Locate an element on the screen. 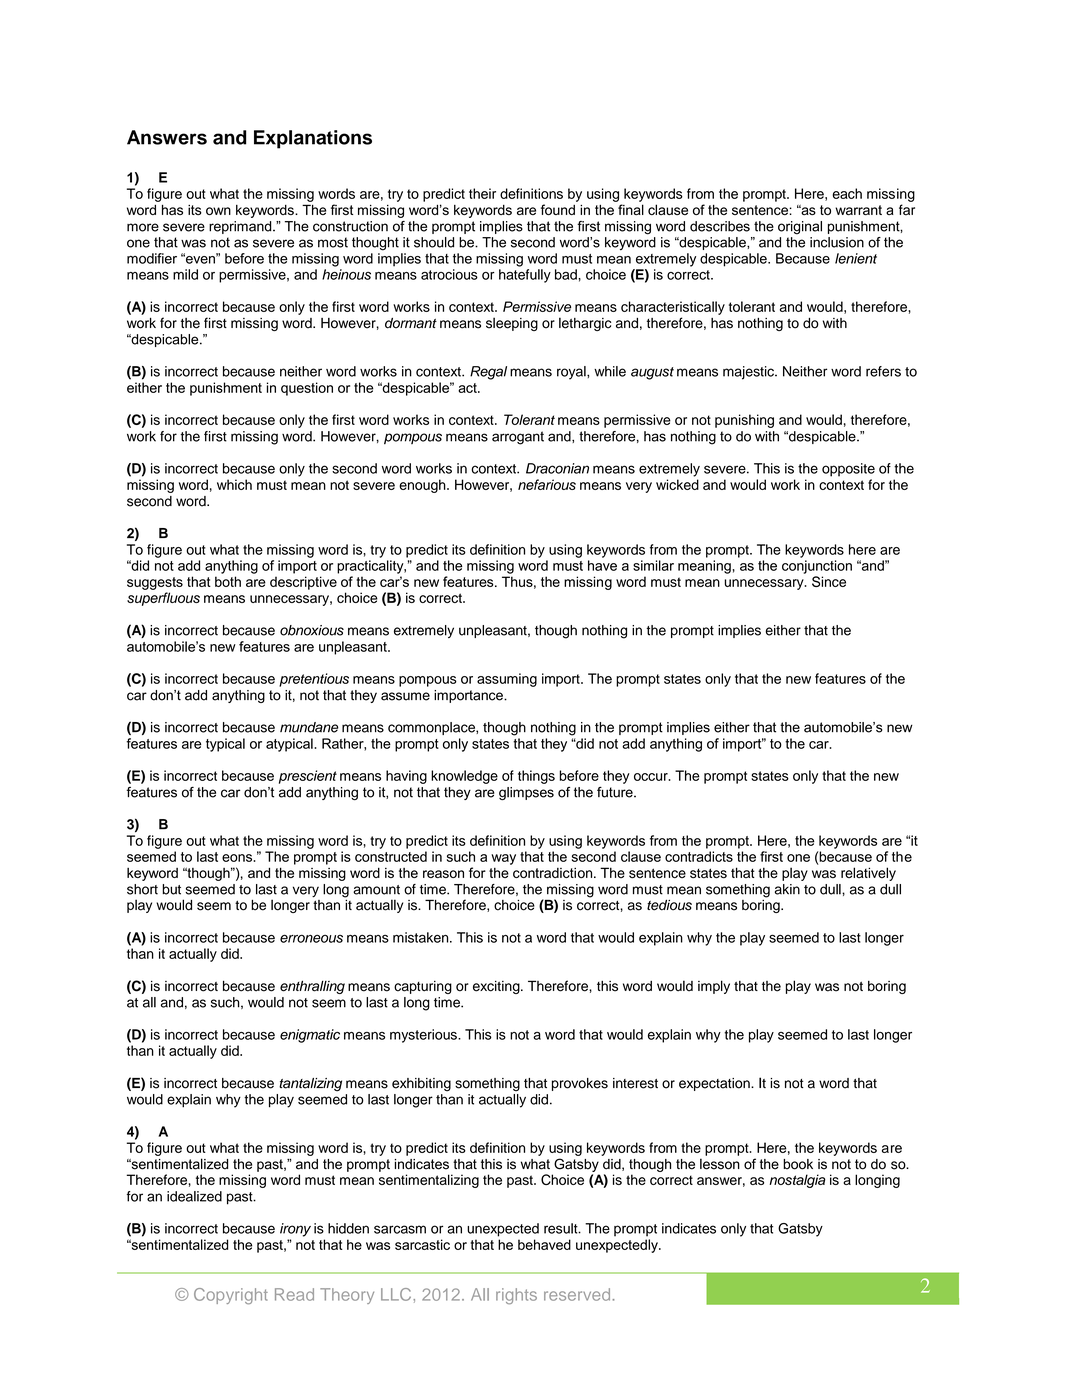 The width and height of the screenshot is (1076, 1392). each is located at coordinates (847, 193).
